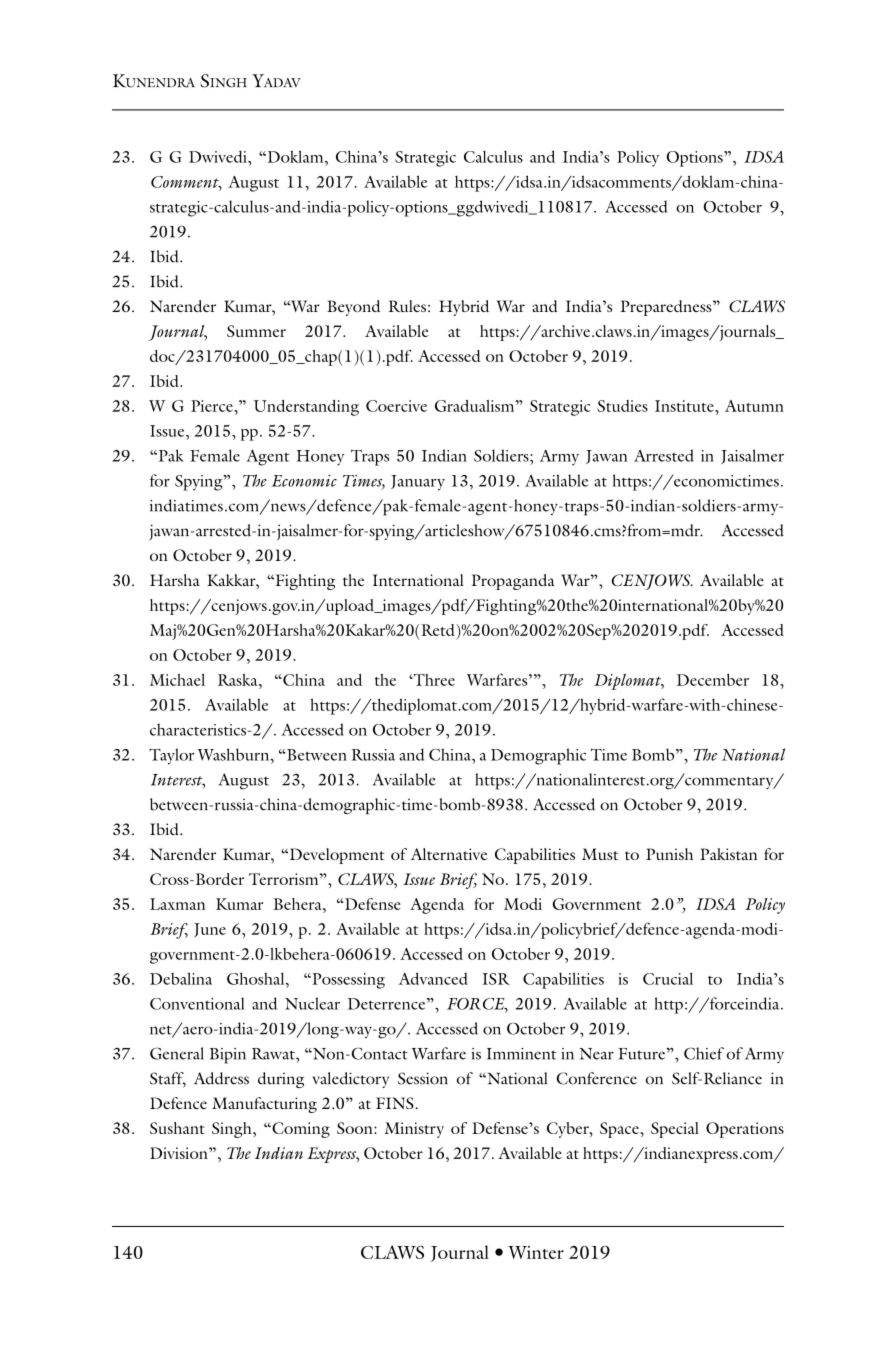 This screenshot has width=896, height=1345. I want to click on Summer, so click(256, 331).
